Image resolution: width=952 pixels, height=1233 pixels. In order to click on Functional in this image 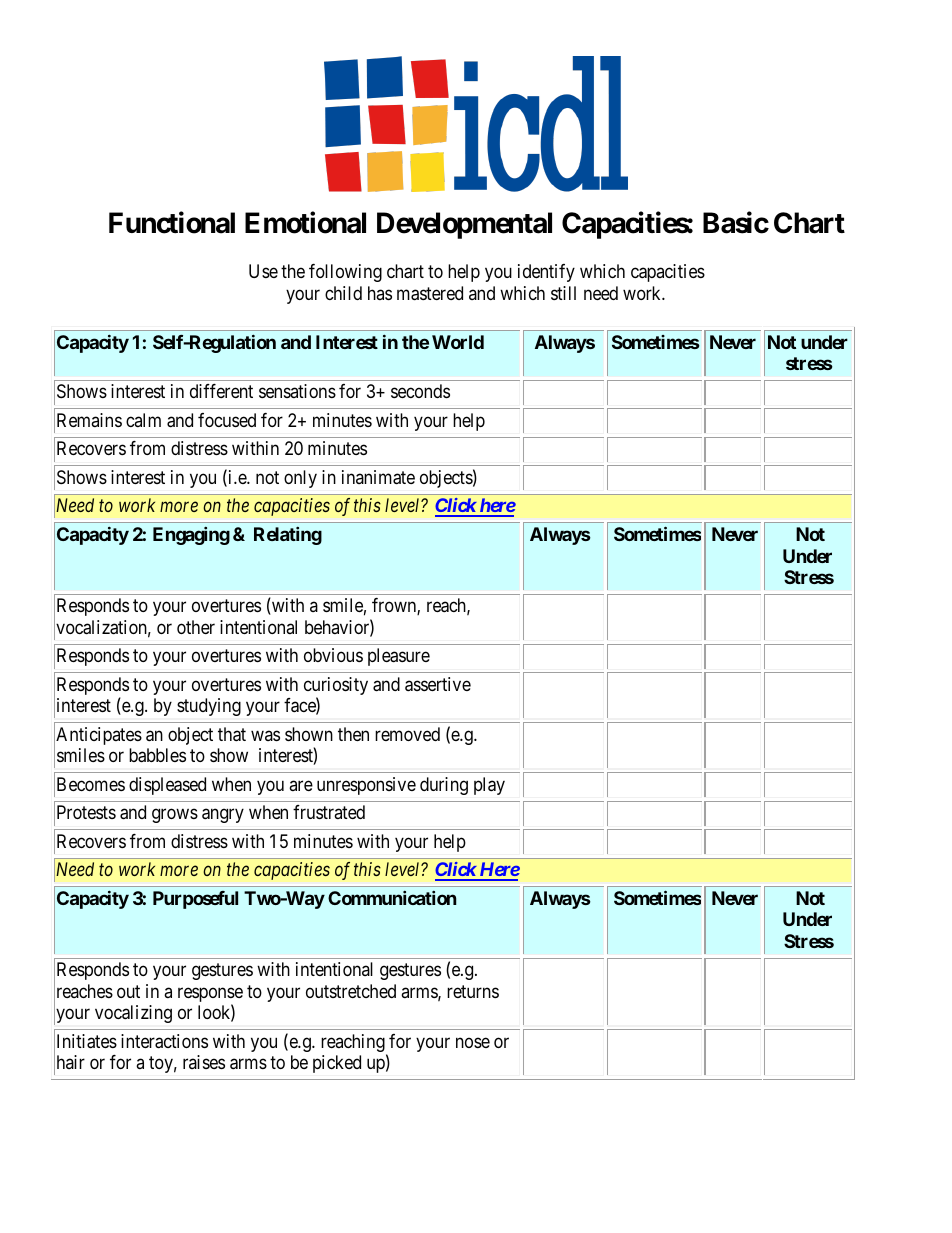, I will do `click(172, 223)`.
